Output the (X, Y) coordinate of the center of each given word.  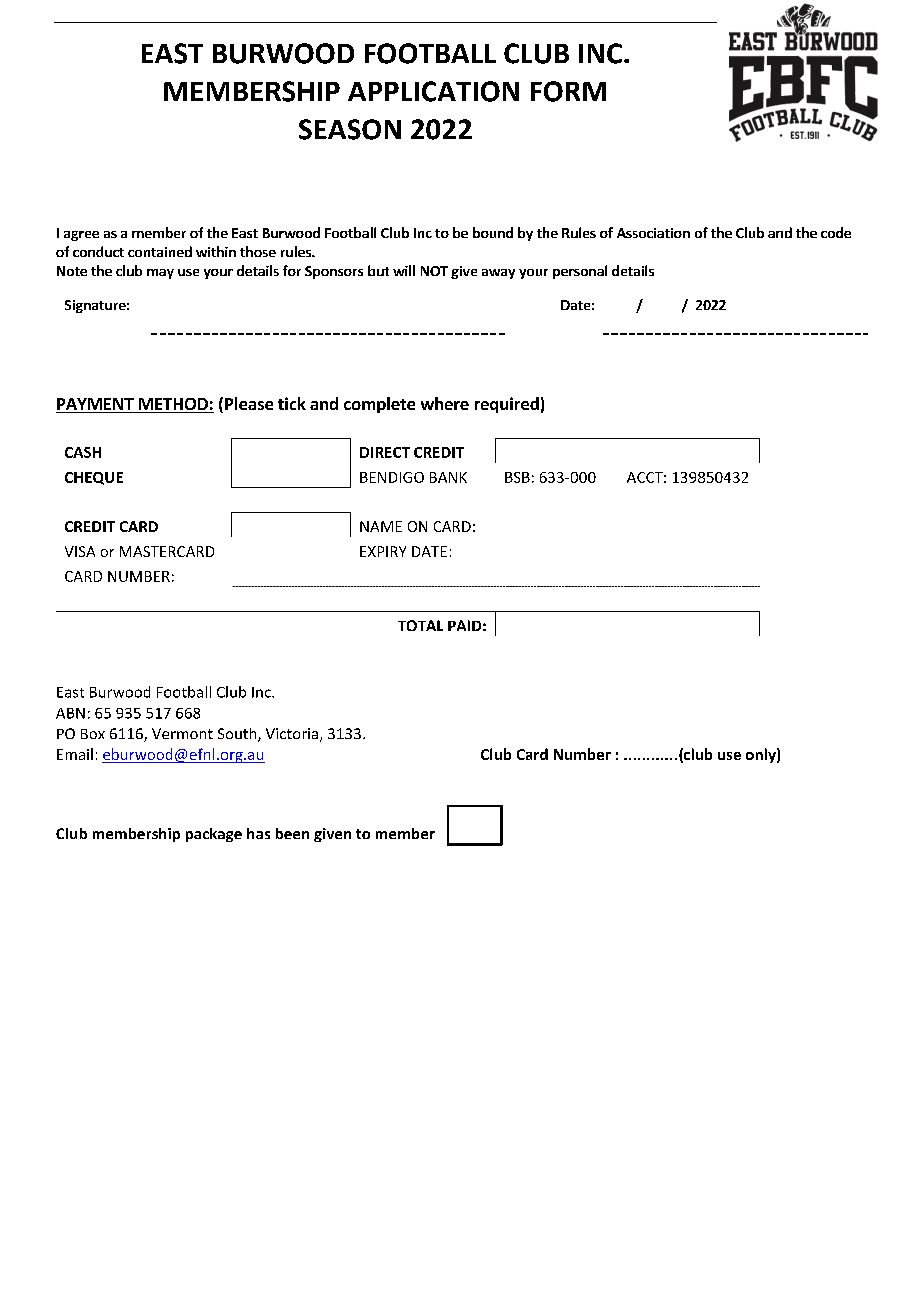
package (214, 835)
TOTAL (420, 625)
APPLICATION (433, 91)
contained (160, 251)
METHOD (173, 405)
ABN (70, 713)
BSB (517, 477)
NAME (381, 526)
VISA (80, 551)
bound (493, 232)
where (445, 403)
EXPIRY (383, 551)
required (507, 405)
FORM (568, 91)
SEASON (350, 129)
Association (653, 233)
